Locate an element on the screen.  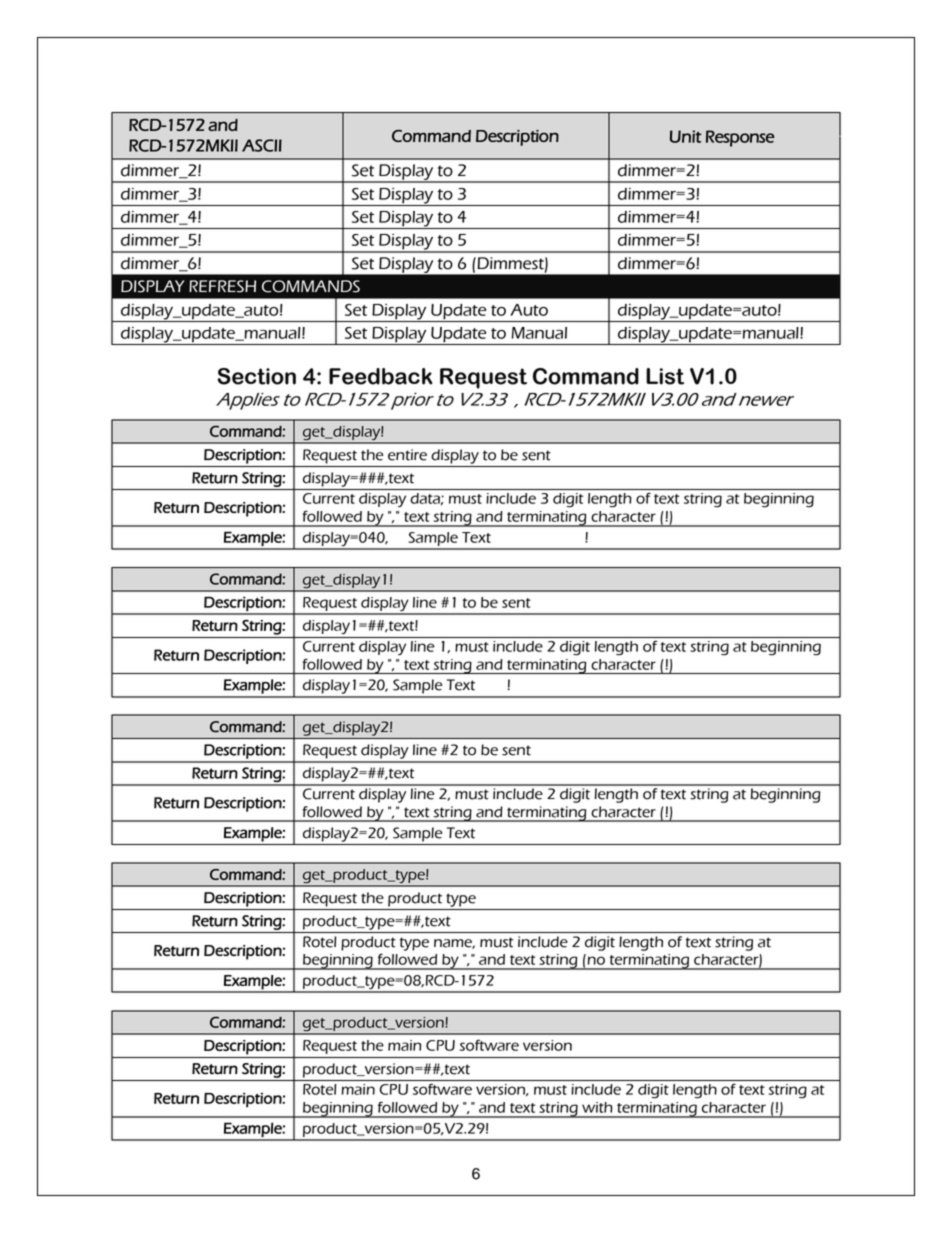
entire is located at coordinates (407, 455).
